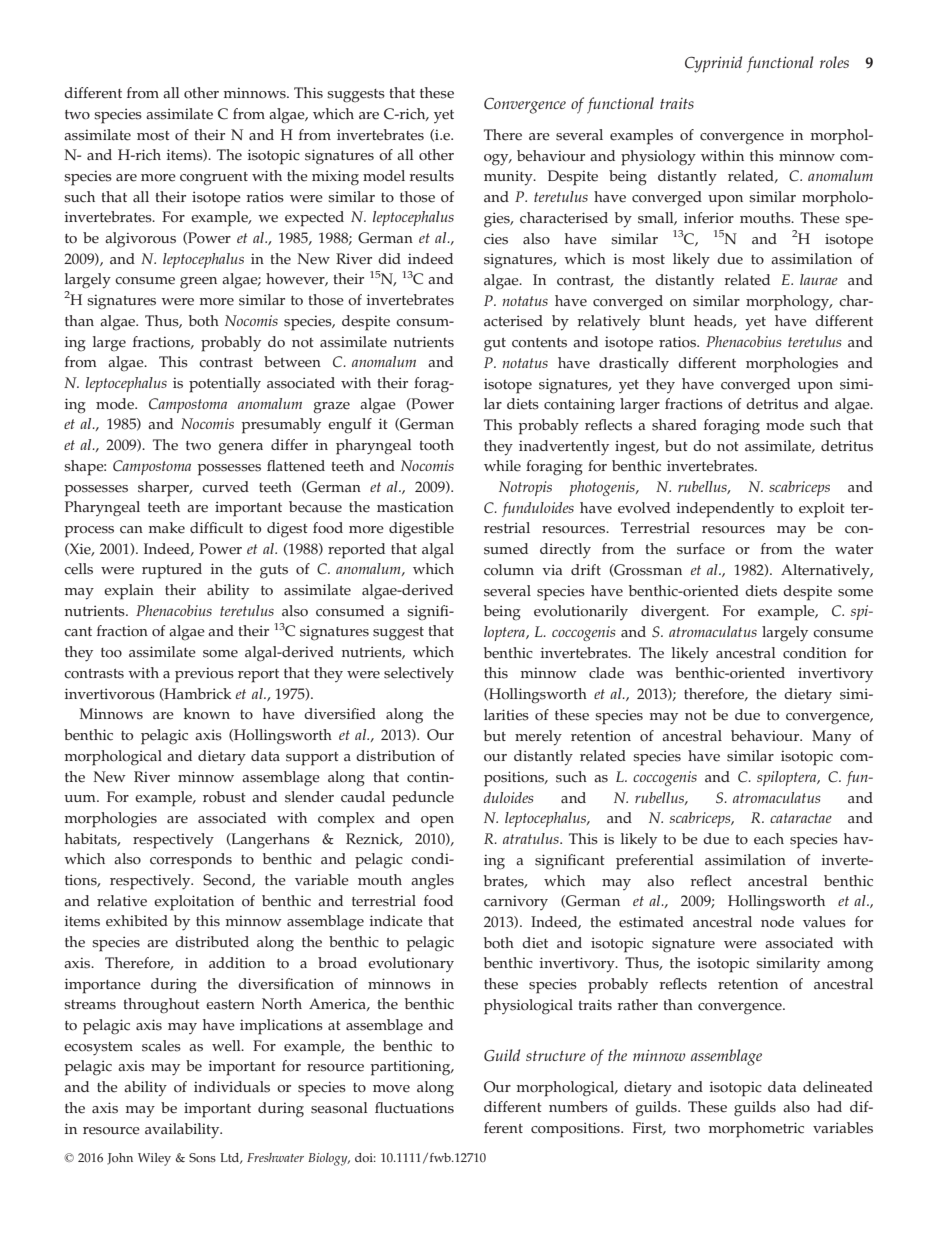 The height and width of the image is (1251, 952). Describe the element at coordinates (154, 1159) in the image. I see `Wiley` at that location.
